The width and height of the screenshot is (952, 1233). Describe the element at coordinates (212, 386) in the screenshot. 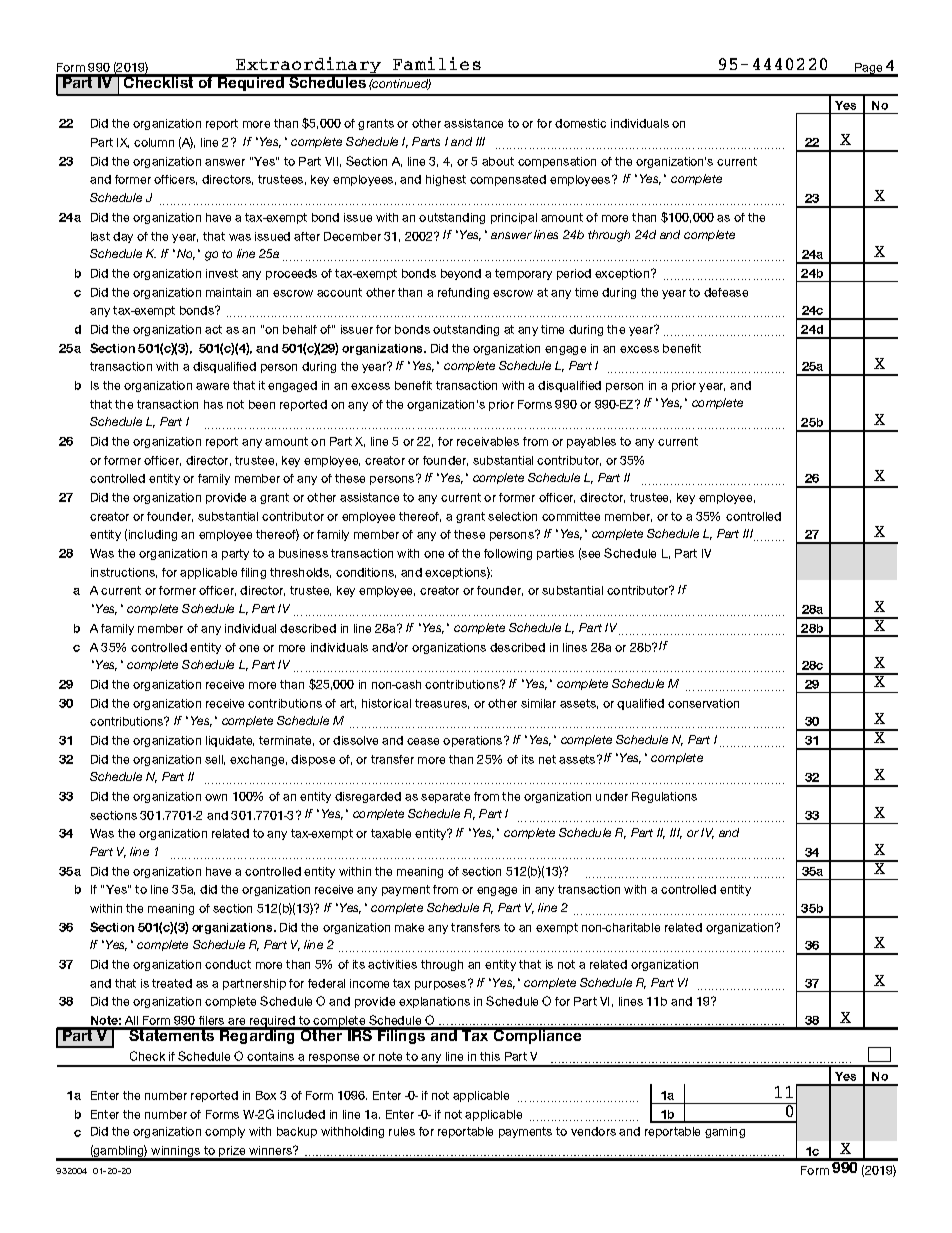

I see `aware` at that location.
